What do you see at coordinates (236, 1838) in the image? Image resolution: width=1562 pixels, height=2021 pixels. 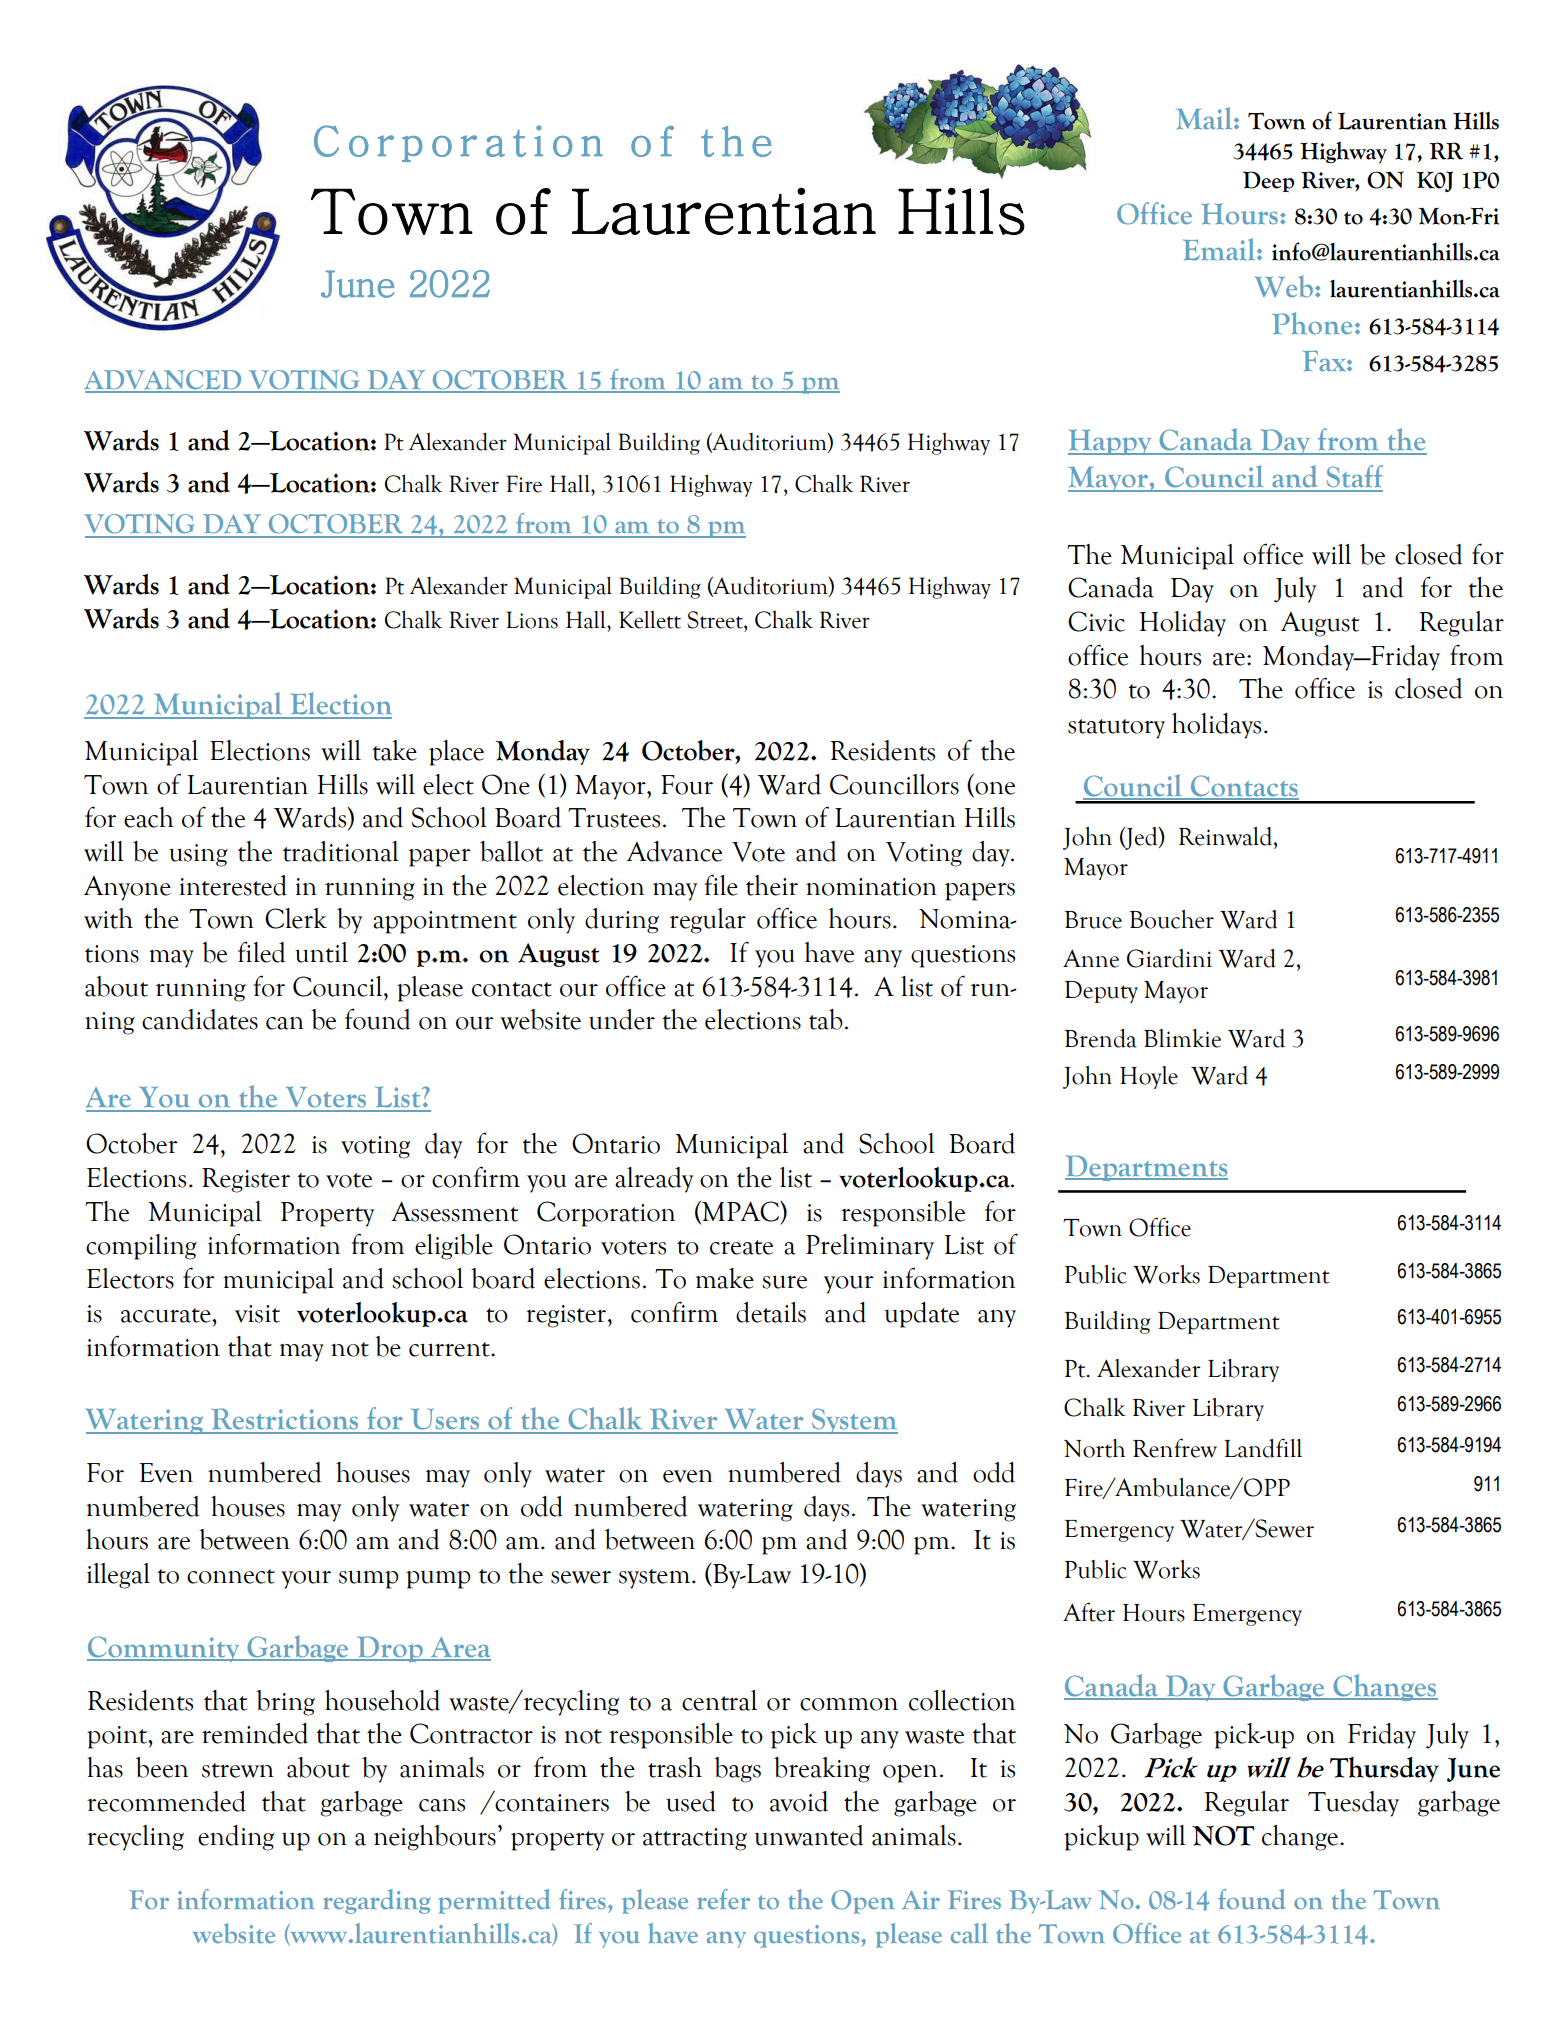 I see `ending` at bounding box center [236, 1838].
